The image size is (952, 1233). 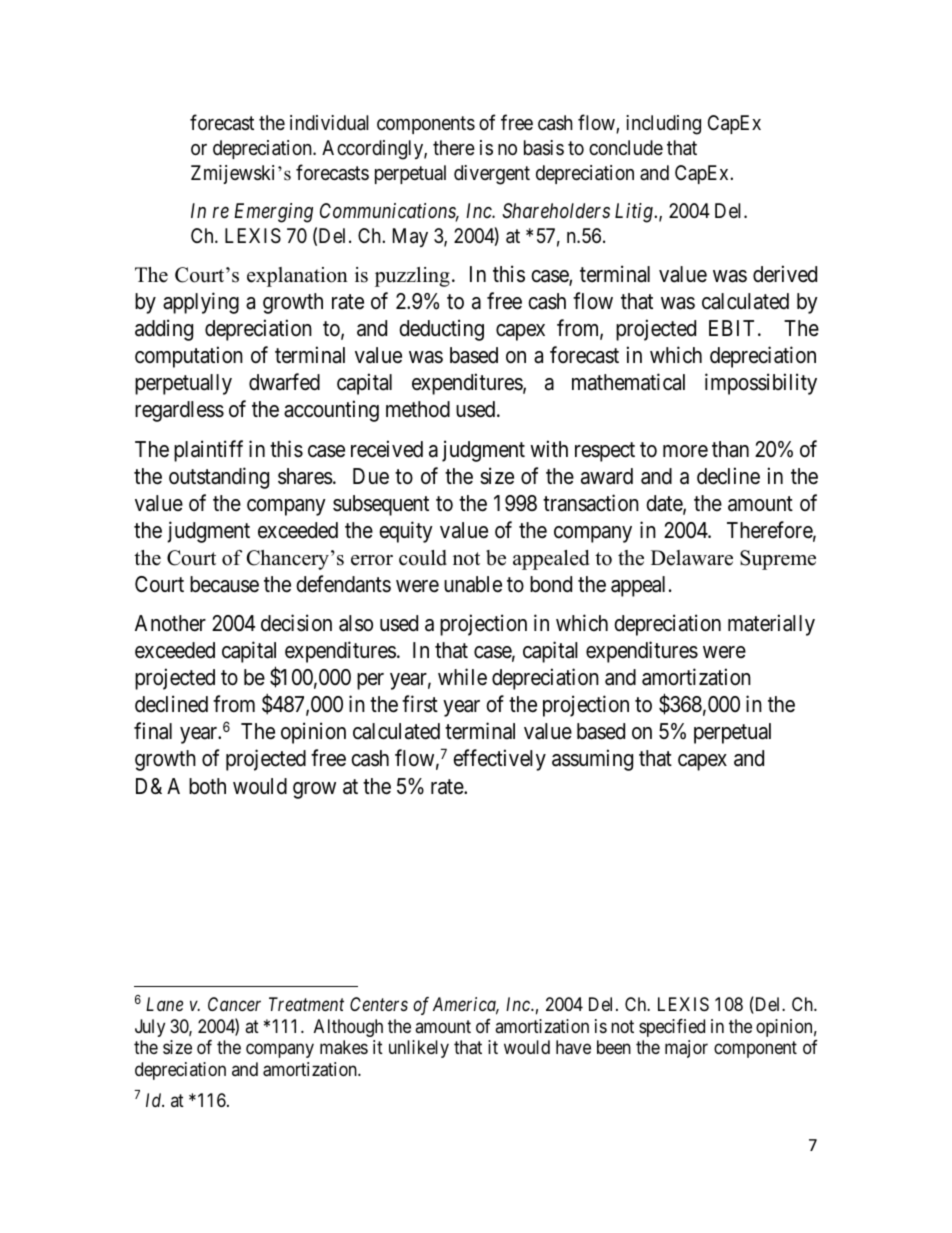 What do you see at coordinates (761, 384) in the image?
I see `impossibility` at bounding box center [761, 384].
